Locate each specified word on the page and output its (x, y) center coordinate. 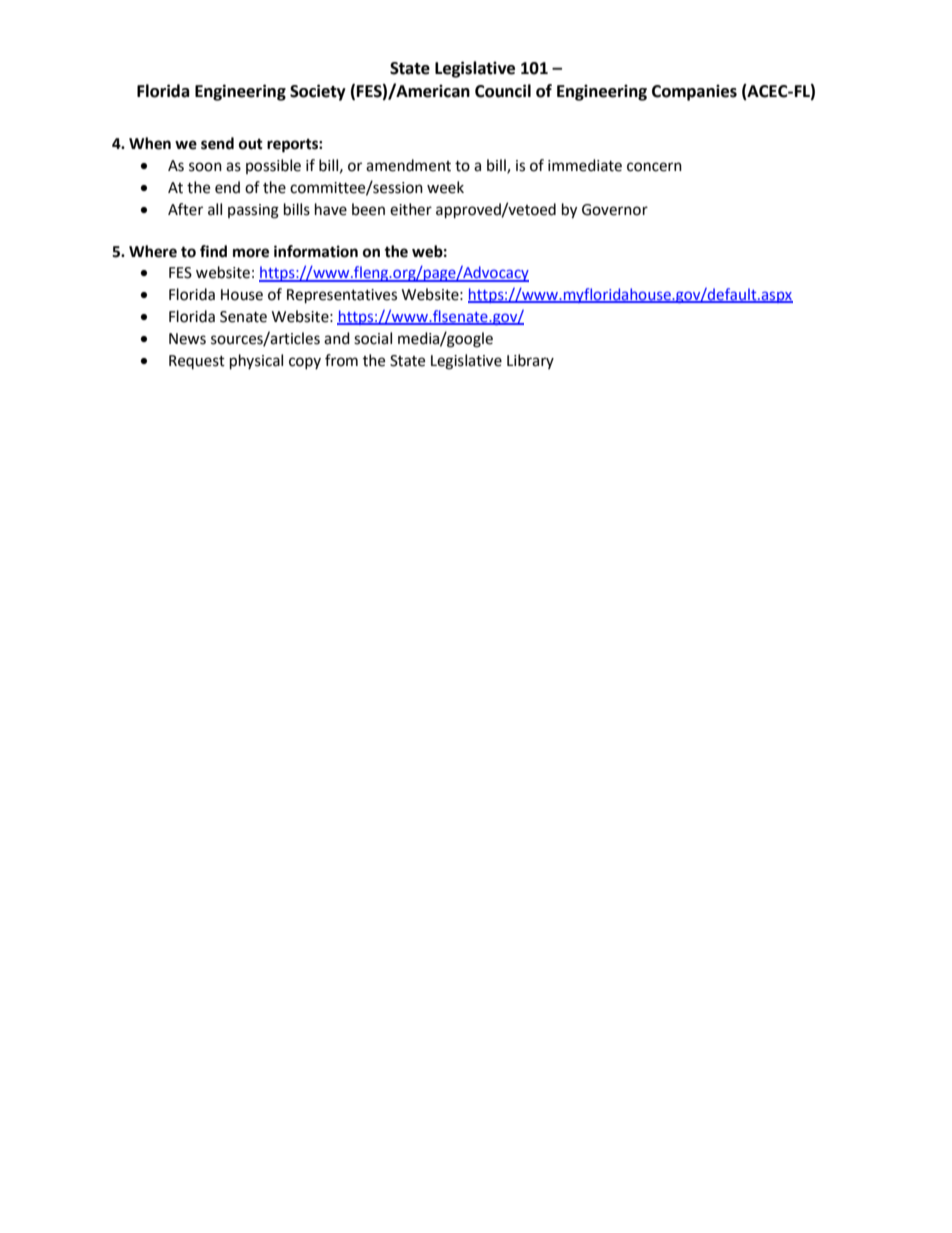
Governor (615, 210)
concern (654, 167)
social (373, 338)
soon (205, 167)
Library (530, 361)
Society (318, 92)
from (341, 360)
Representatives (342, 296)
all (215, 209)
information (316, 251)
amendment (408, 165)
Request (197, 362)
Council (503, 91)
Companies (694, 92)
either (411, 209)
